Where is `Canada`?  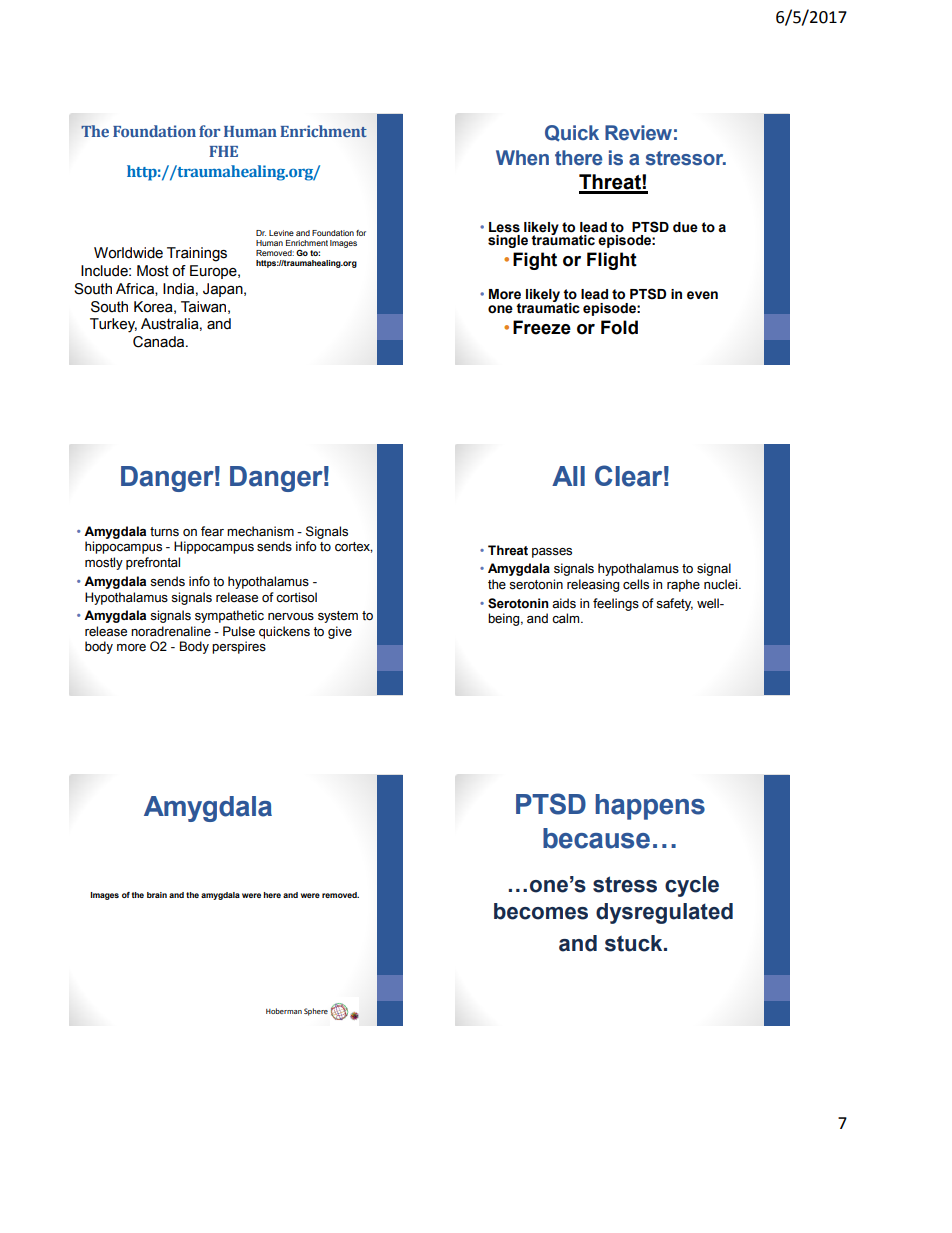
Canada is located at coordinates (160, 342).
